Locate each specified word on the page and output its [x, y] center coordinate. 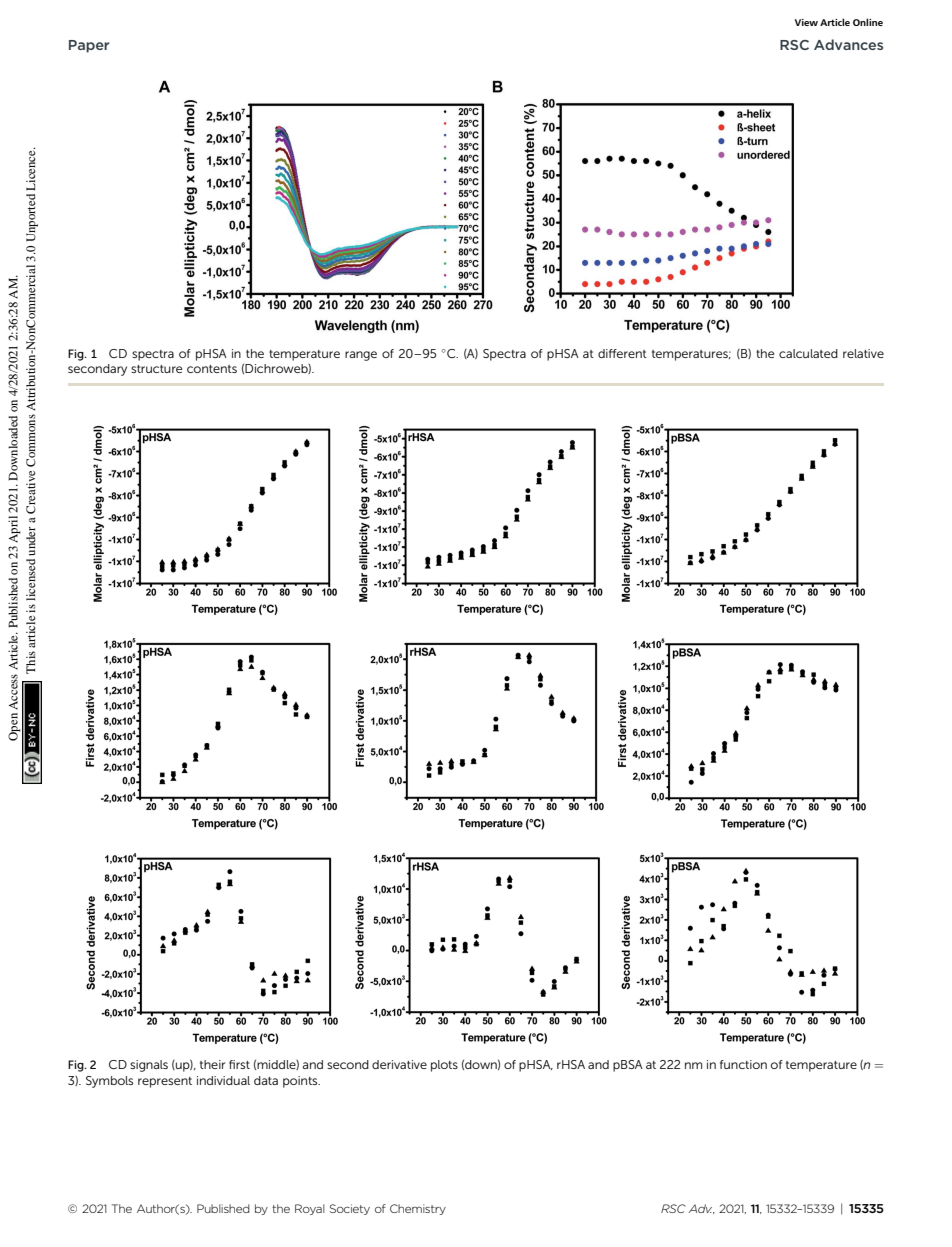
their [212, 1064]
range [361, 356]
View [806, 22]
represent [165, 1082]
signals [149, 1066]
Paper [89, 46]
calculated [808, 353]
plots [444, 1066]
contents [212, 369]
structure [156, 369]
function [743, 1064]
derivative [399, 1064]
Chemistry [418, 1209]
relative [863, 353]
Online [868, 22]
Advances [848, 44]
